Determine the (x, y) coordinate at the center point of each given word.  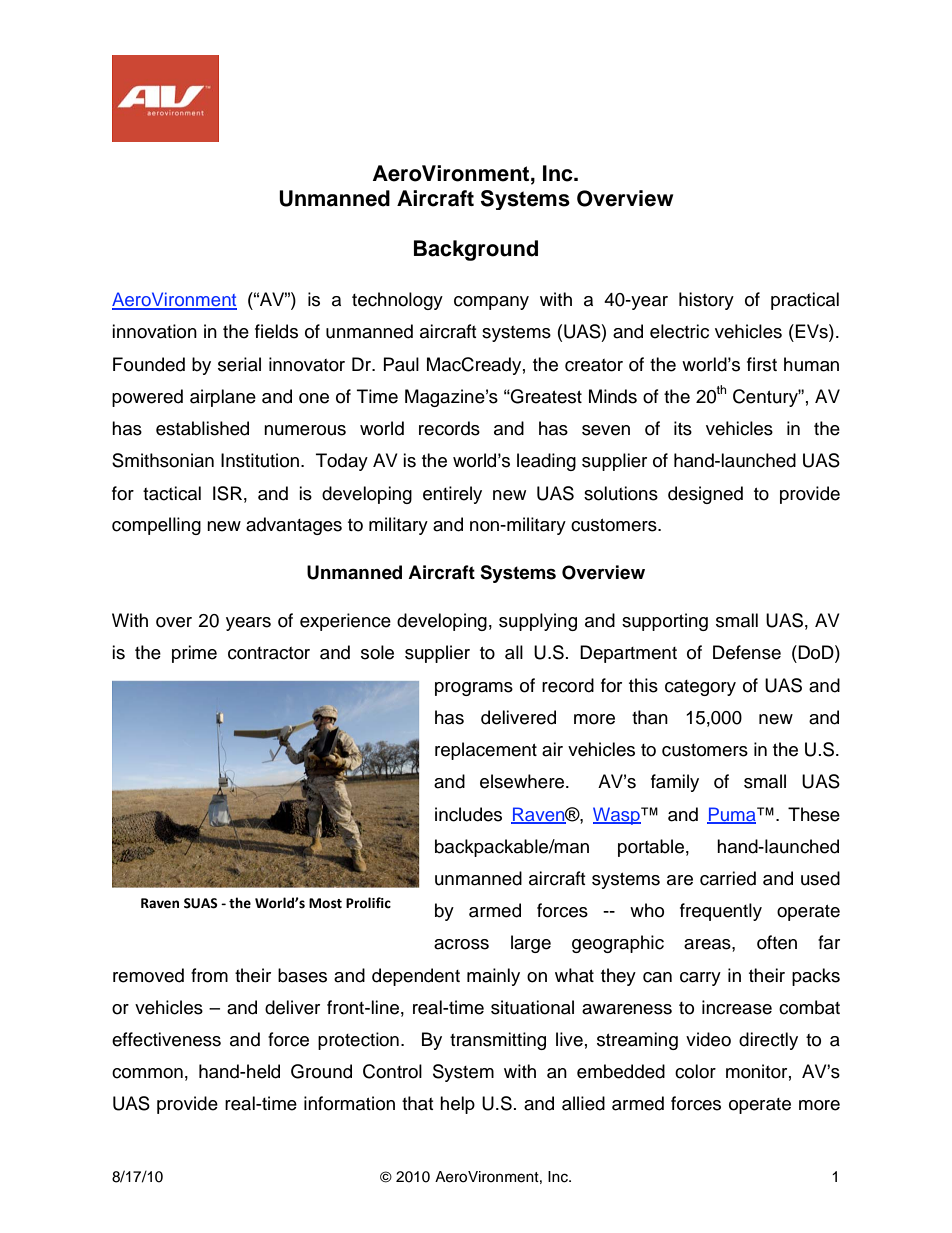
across (461, 944)
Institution (260, 460)
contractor (269, 653)
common (147, 1073)
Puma (732, 815)
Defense (747, 652)
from (209, 975)
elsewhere (523, 781)
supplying (538, 622)
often (777, 942)
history (706, 301)
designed (705, 495)
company (491, 303)
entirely (452, 495)
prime (194, 654)
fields (276, 331)
